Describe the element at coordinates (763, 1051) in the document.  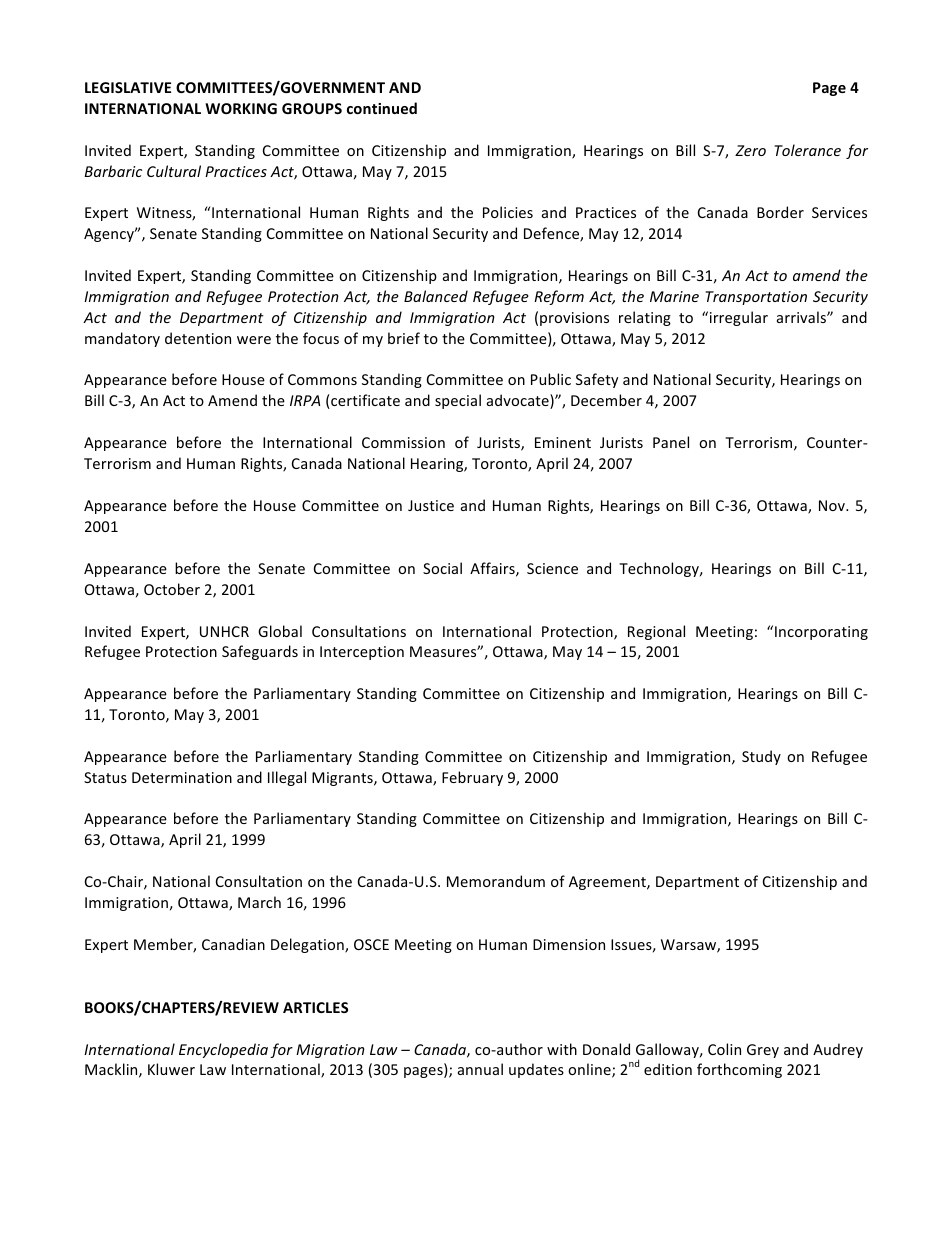
I see `Grey` at that location.
